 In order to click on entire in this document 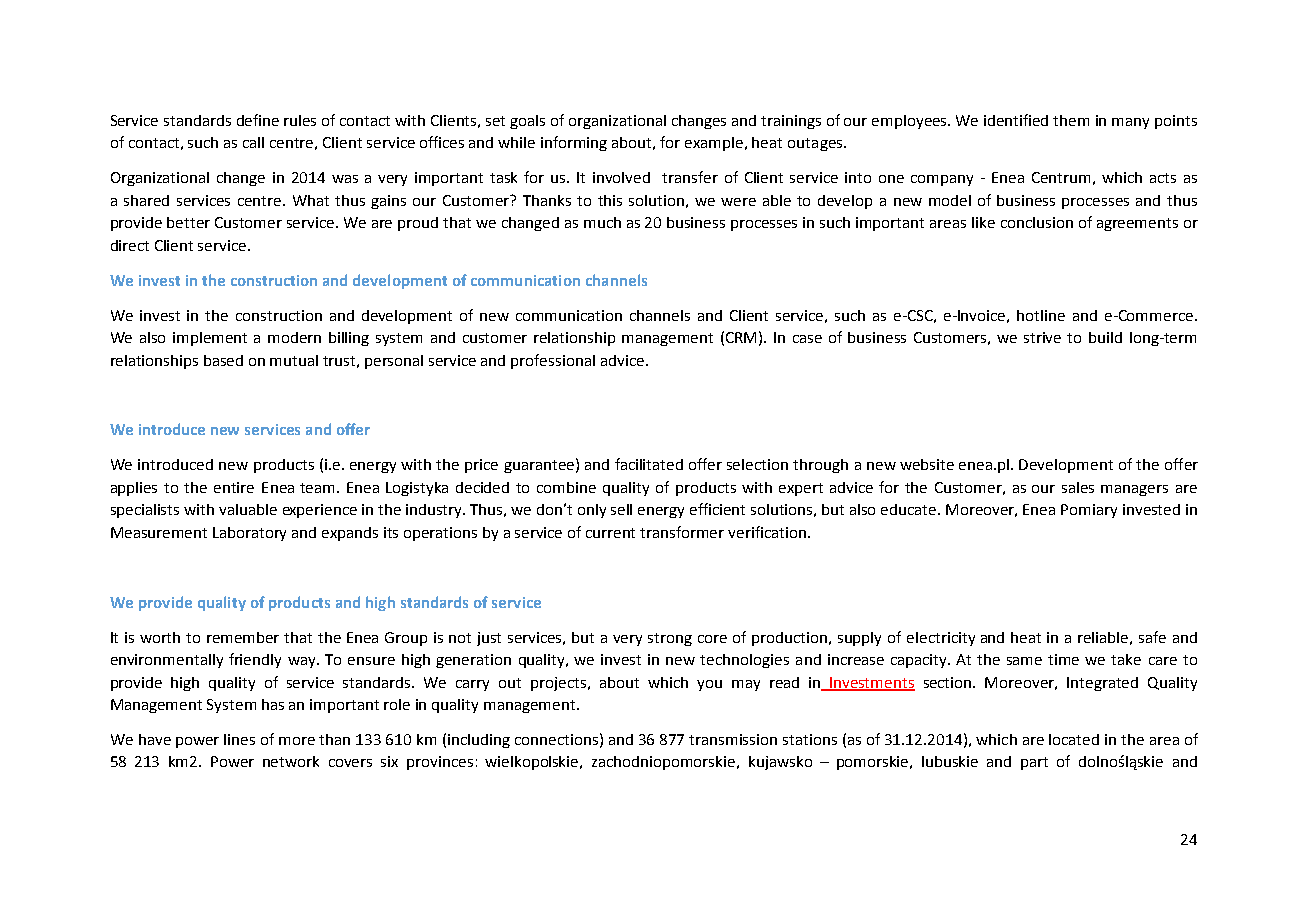, I will do `click(234, 487)`.
